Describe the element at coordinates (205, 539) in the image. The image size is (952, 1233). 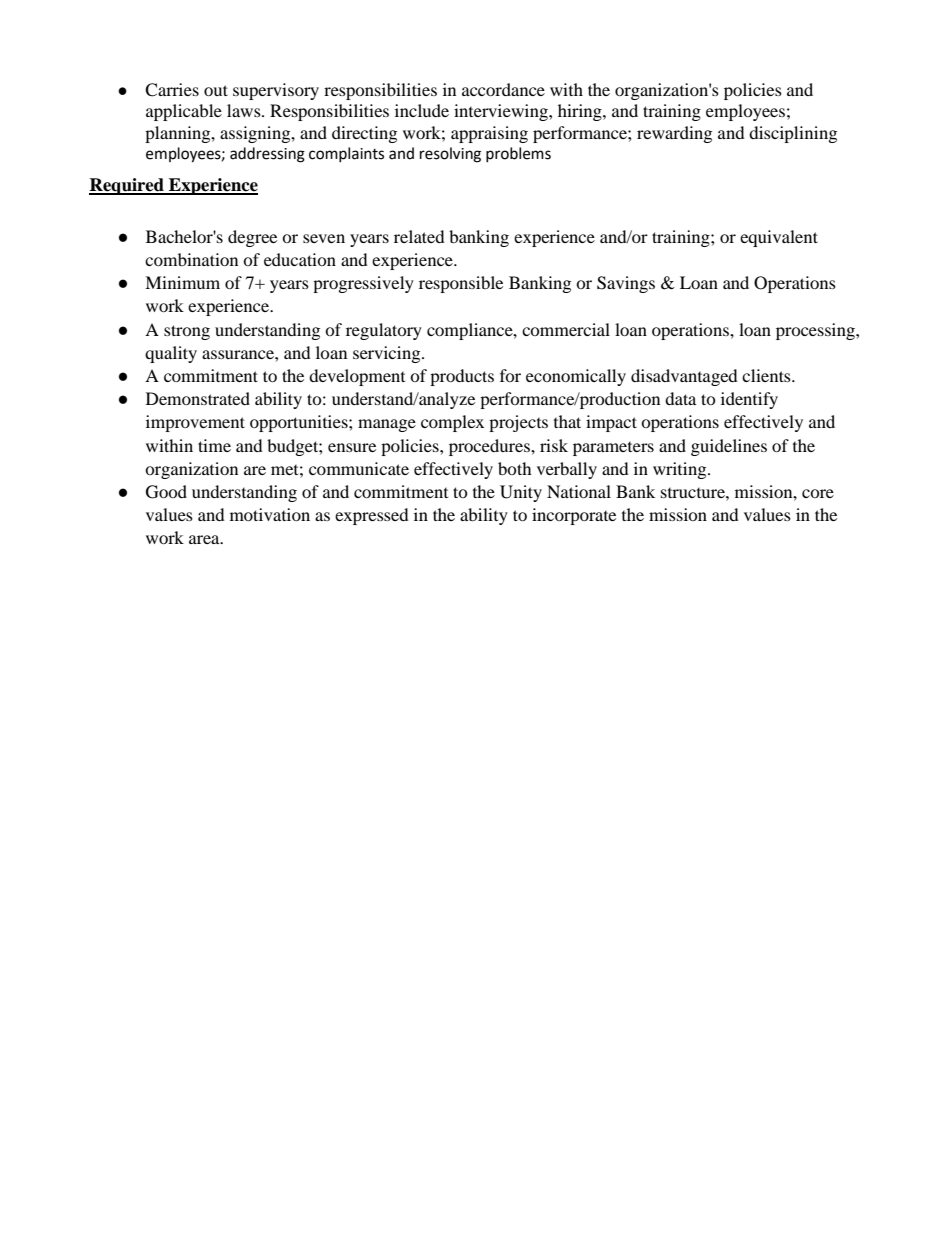
I see `area` at that location.
